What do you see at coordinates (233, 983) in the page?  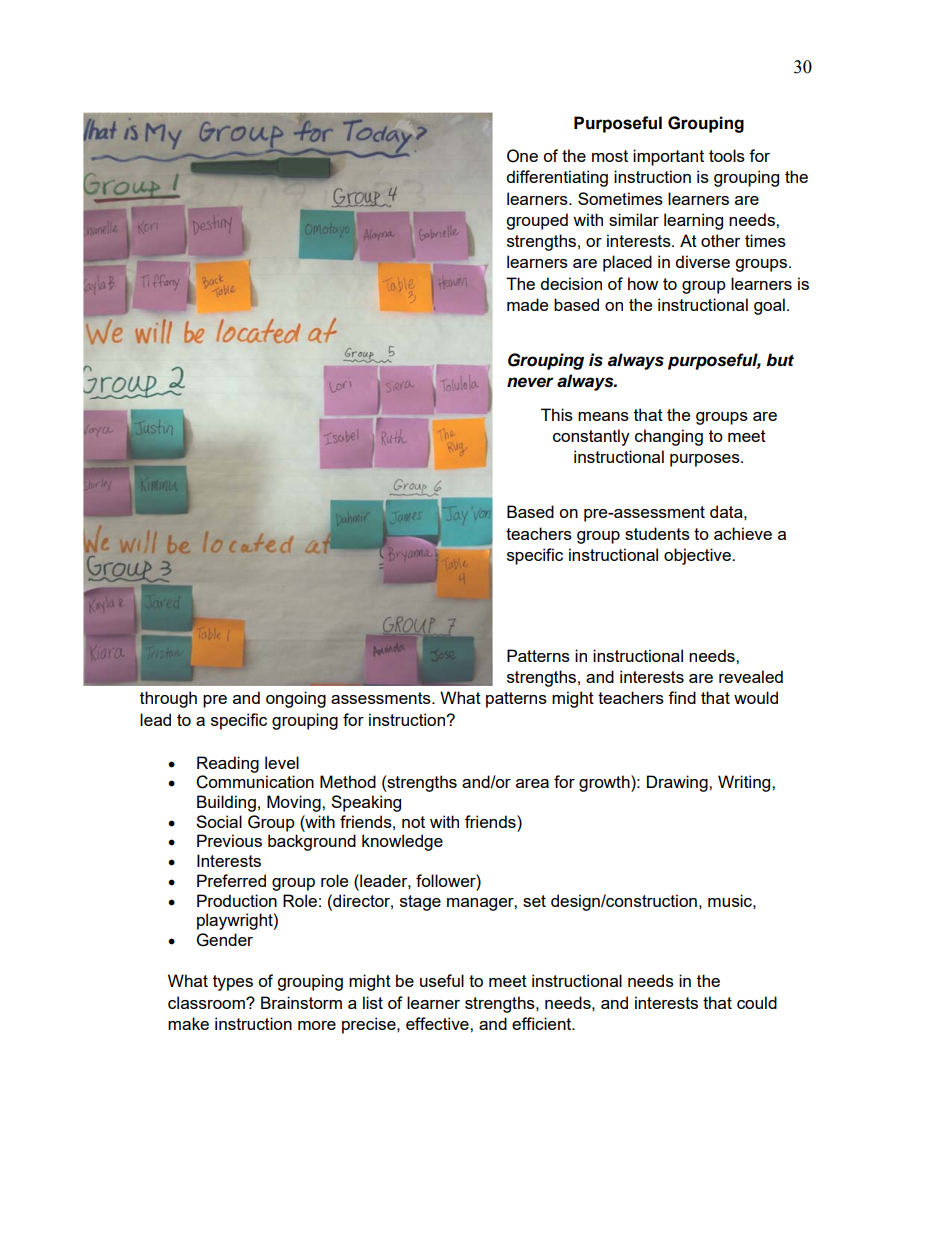 I see `types` at bounding box center [233, 983].
